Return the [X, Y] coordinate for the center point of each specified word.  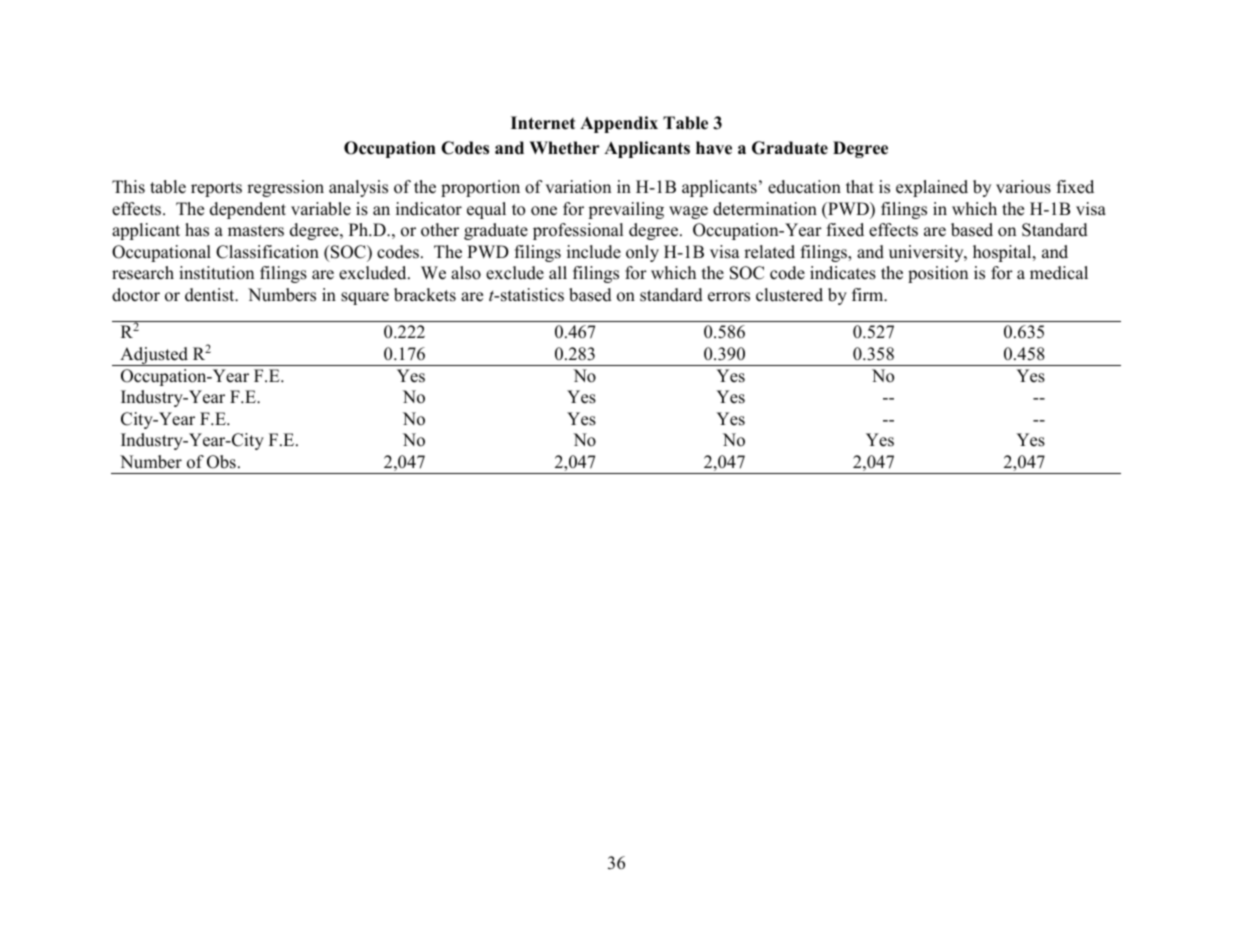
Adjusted [154, 356]
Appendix [619, 124]
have [714, 148]
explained [932, 188]
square [365, 298]
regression [285, 188]
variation [578, 187]
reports [216, 189]
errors [729, 297]
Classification [267, 252]
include [594, 252]
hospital [1003, 253]
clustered [789, 295]
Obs [221, 462]
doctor [136, 295]
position [938, 274]
